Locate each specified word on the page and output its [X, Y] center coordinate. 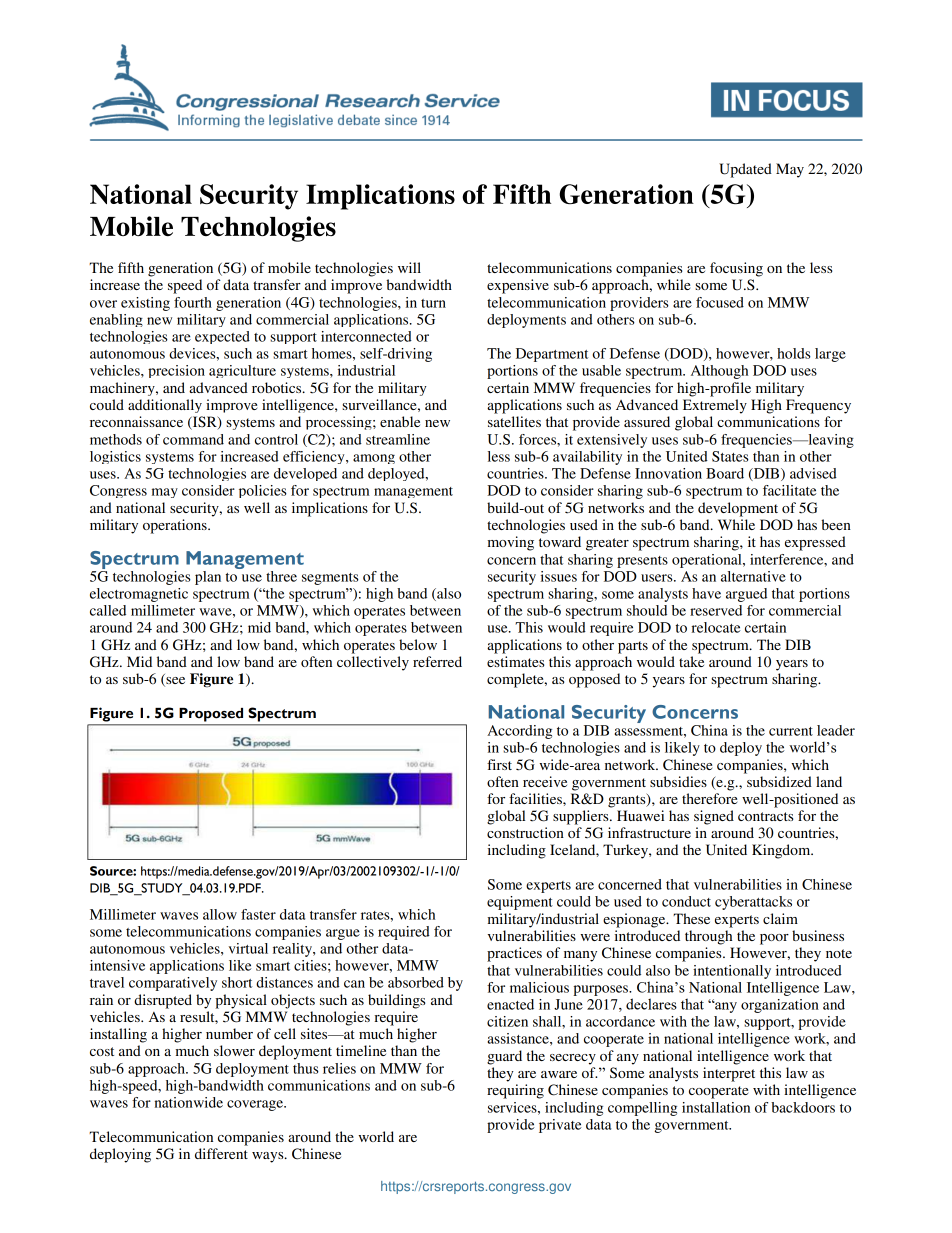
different [221, 1153]
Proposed [211, 715]
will [409, 267]
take [691, 661]
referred [437, 661]
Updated [745, 170]
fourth [193, 302]
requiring [515, 1091]
